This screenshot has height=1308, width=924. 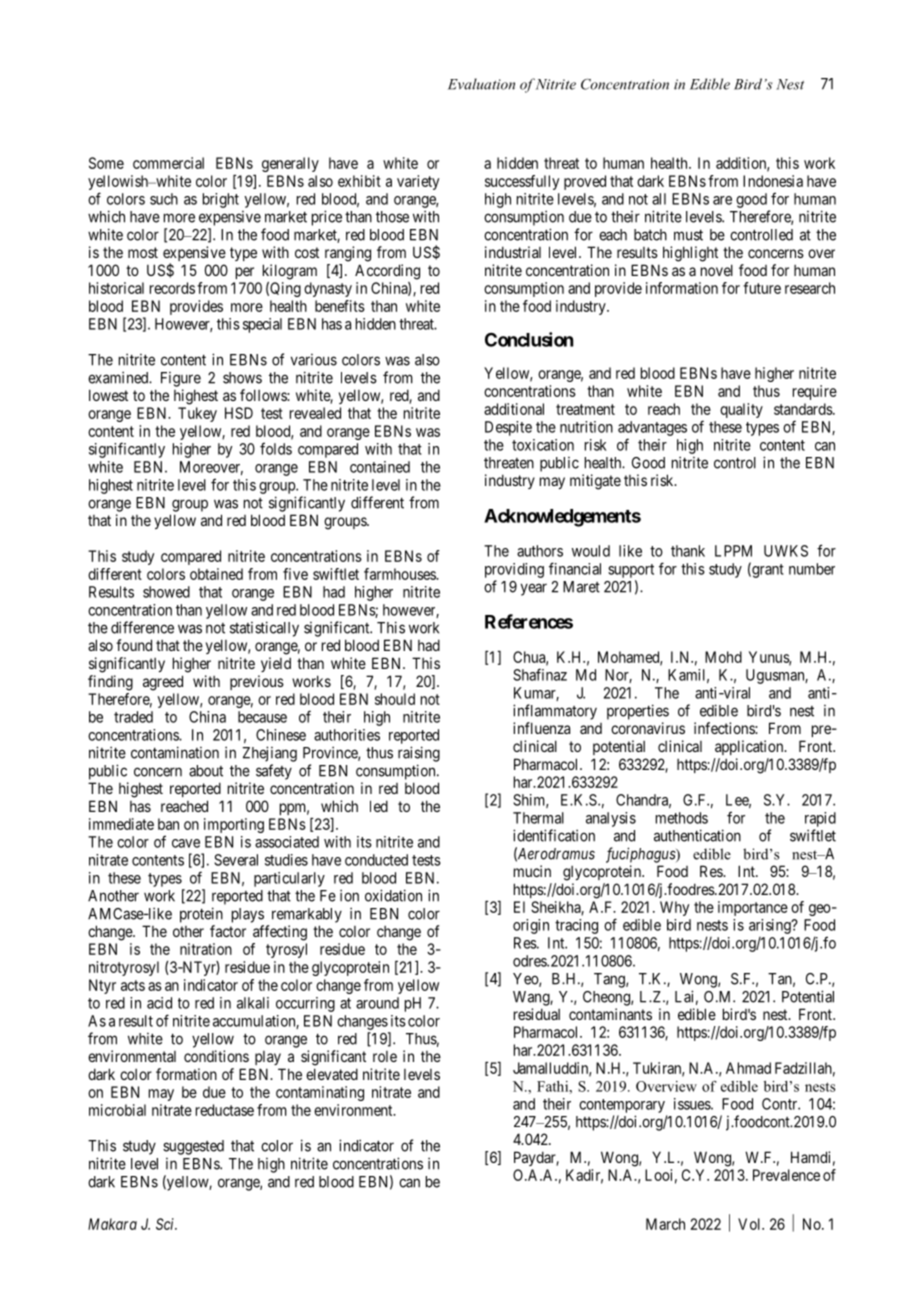 I want to click on Indonesia, so click(x=773, y=181).
